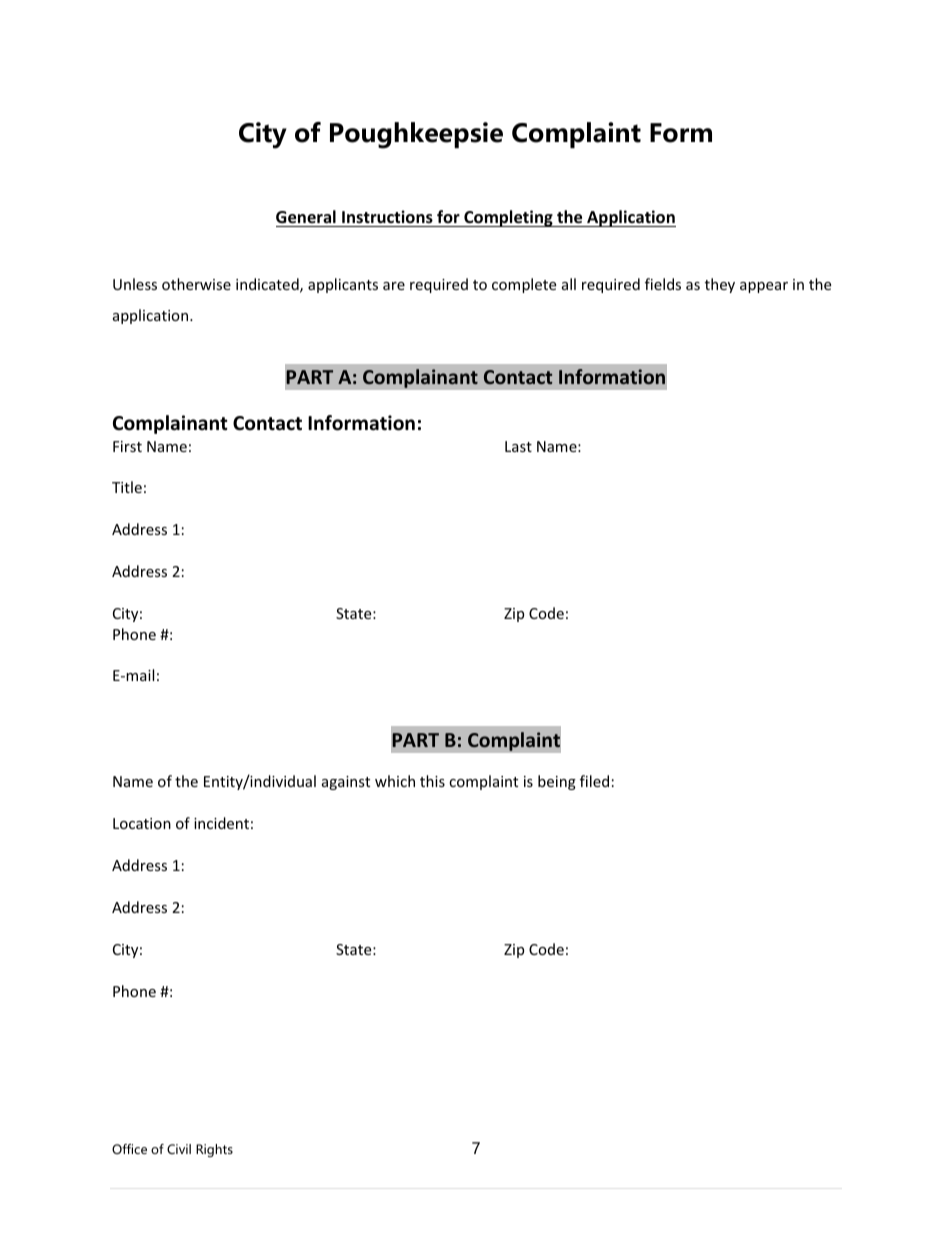 This screenshot has width=952, height=1233. What do you see at coordinates (142, 823) in the screenshot?
I see `Location` at bounding box center [142, 823].
